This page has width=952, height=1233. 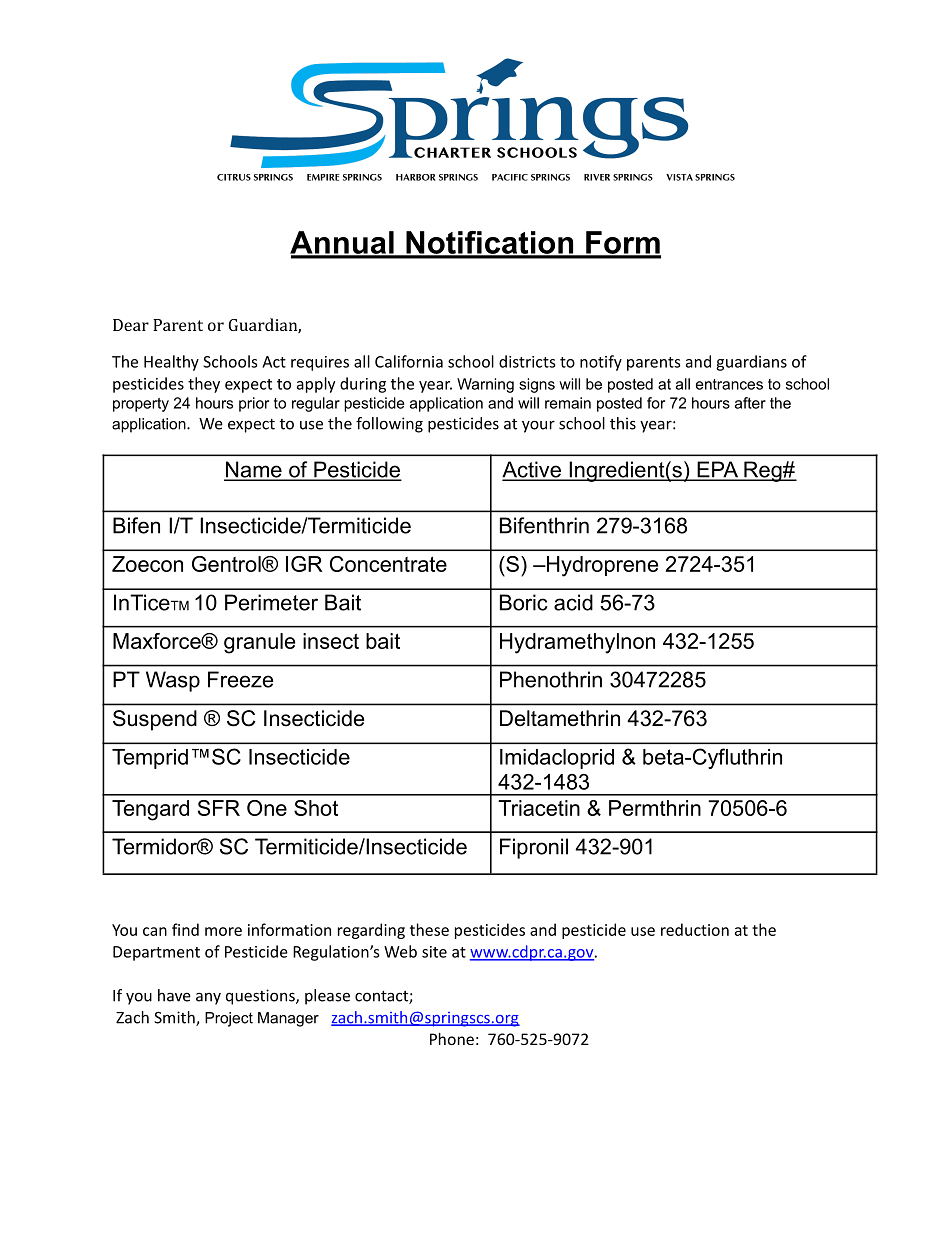 What do you see at coordinates (560, 718) in the page?
I see `Deltamethrin` at bounding box center [560, 718].
